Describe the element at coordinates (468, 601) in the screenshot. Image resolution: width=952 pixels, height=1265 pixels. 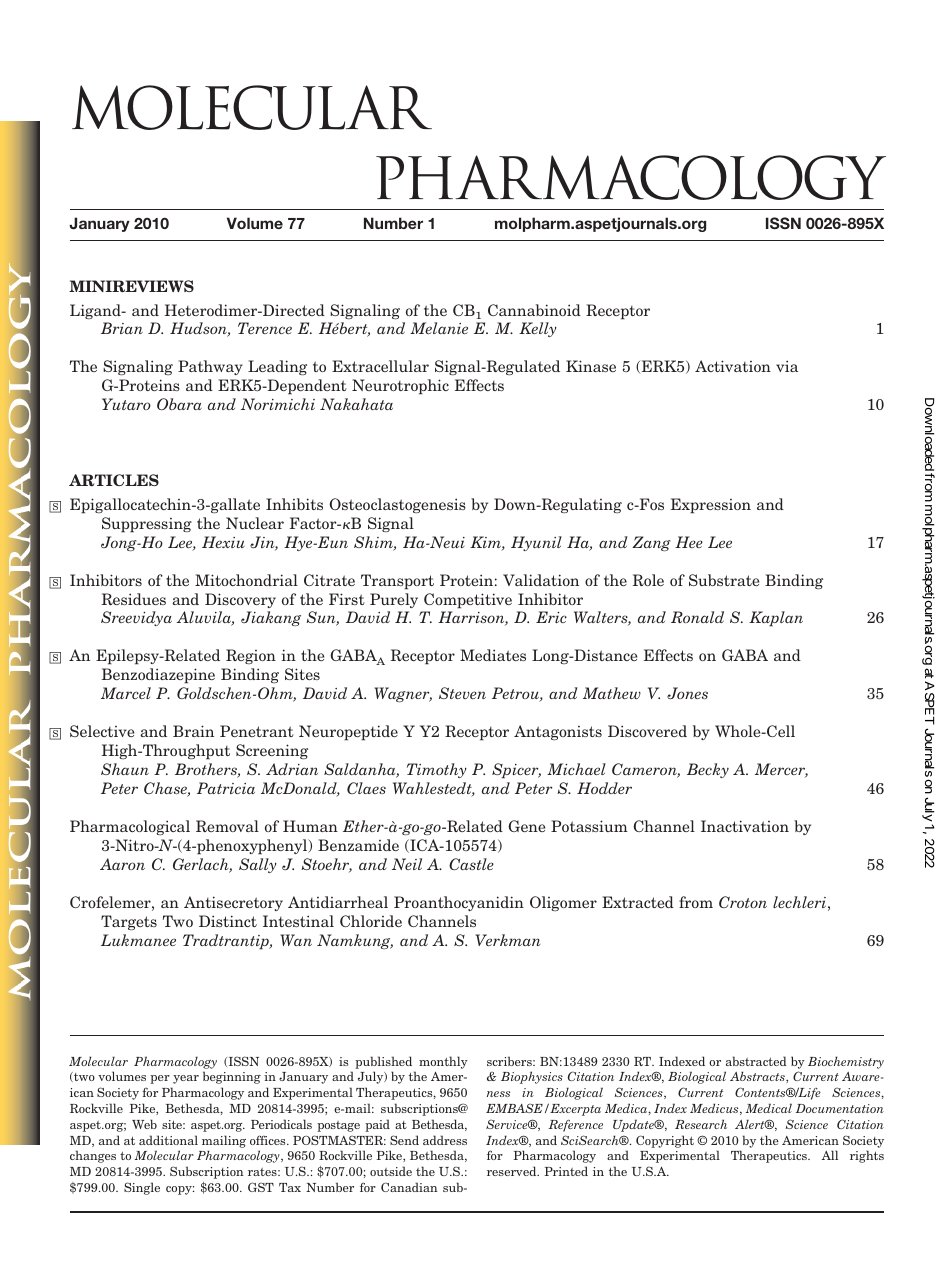
I see `Competitive` at that location.
